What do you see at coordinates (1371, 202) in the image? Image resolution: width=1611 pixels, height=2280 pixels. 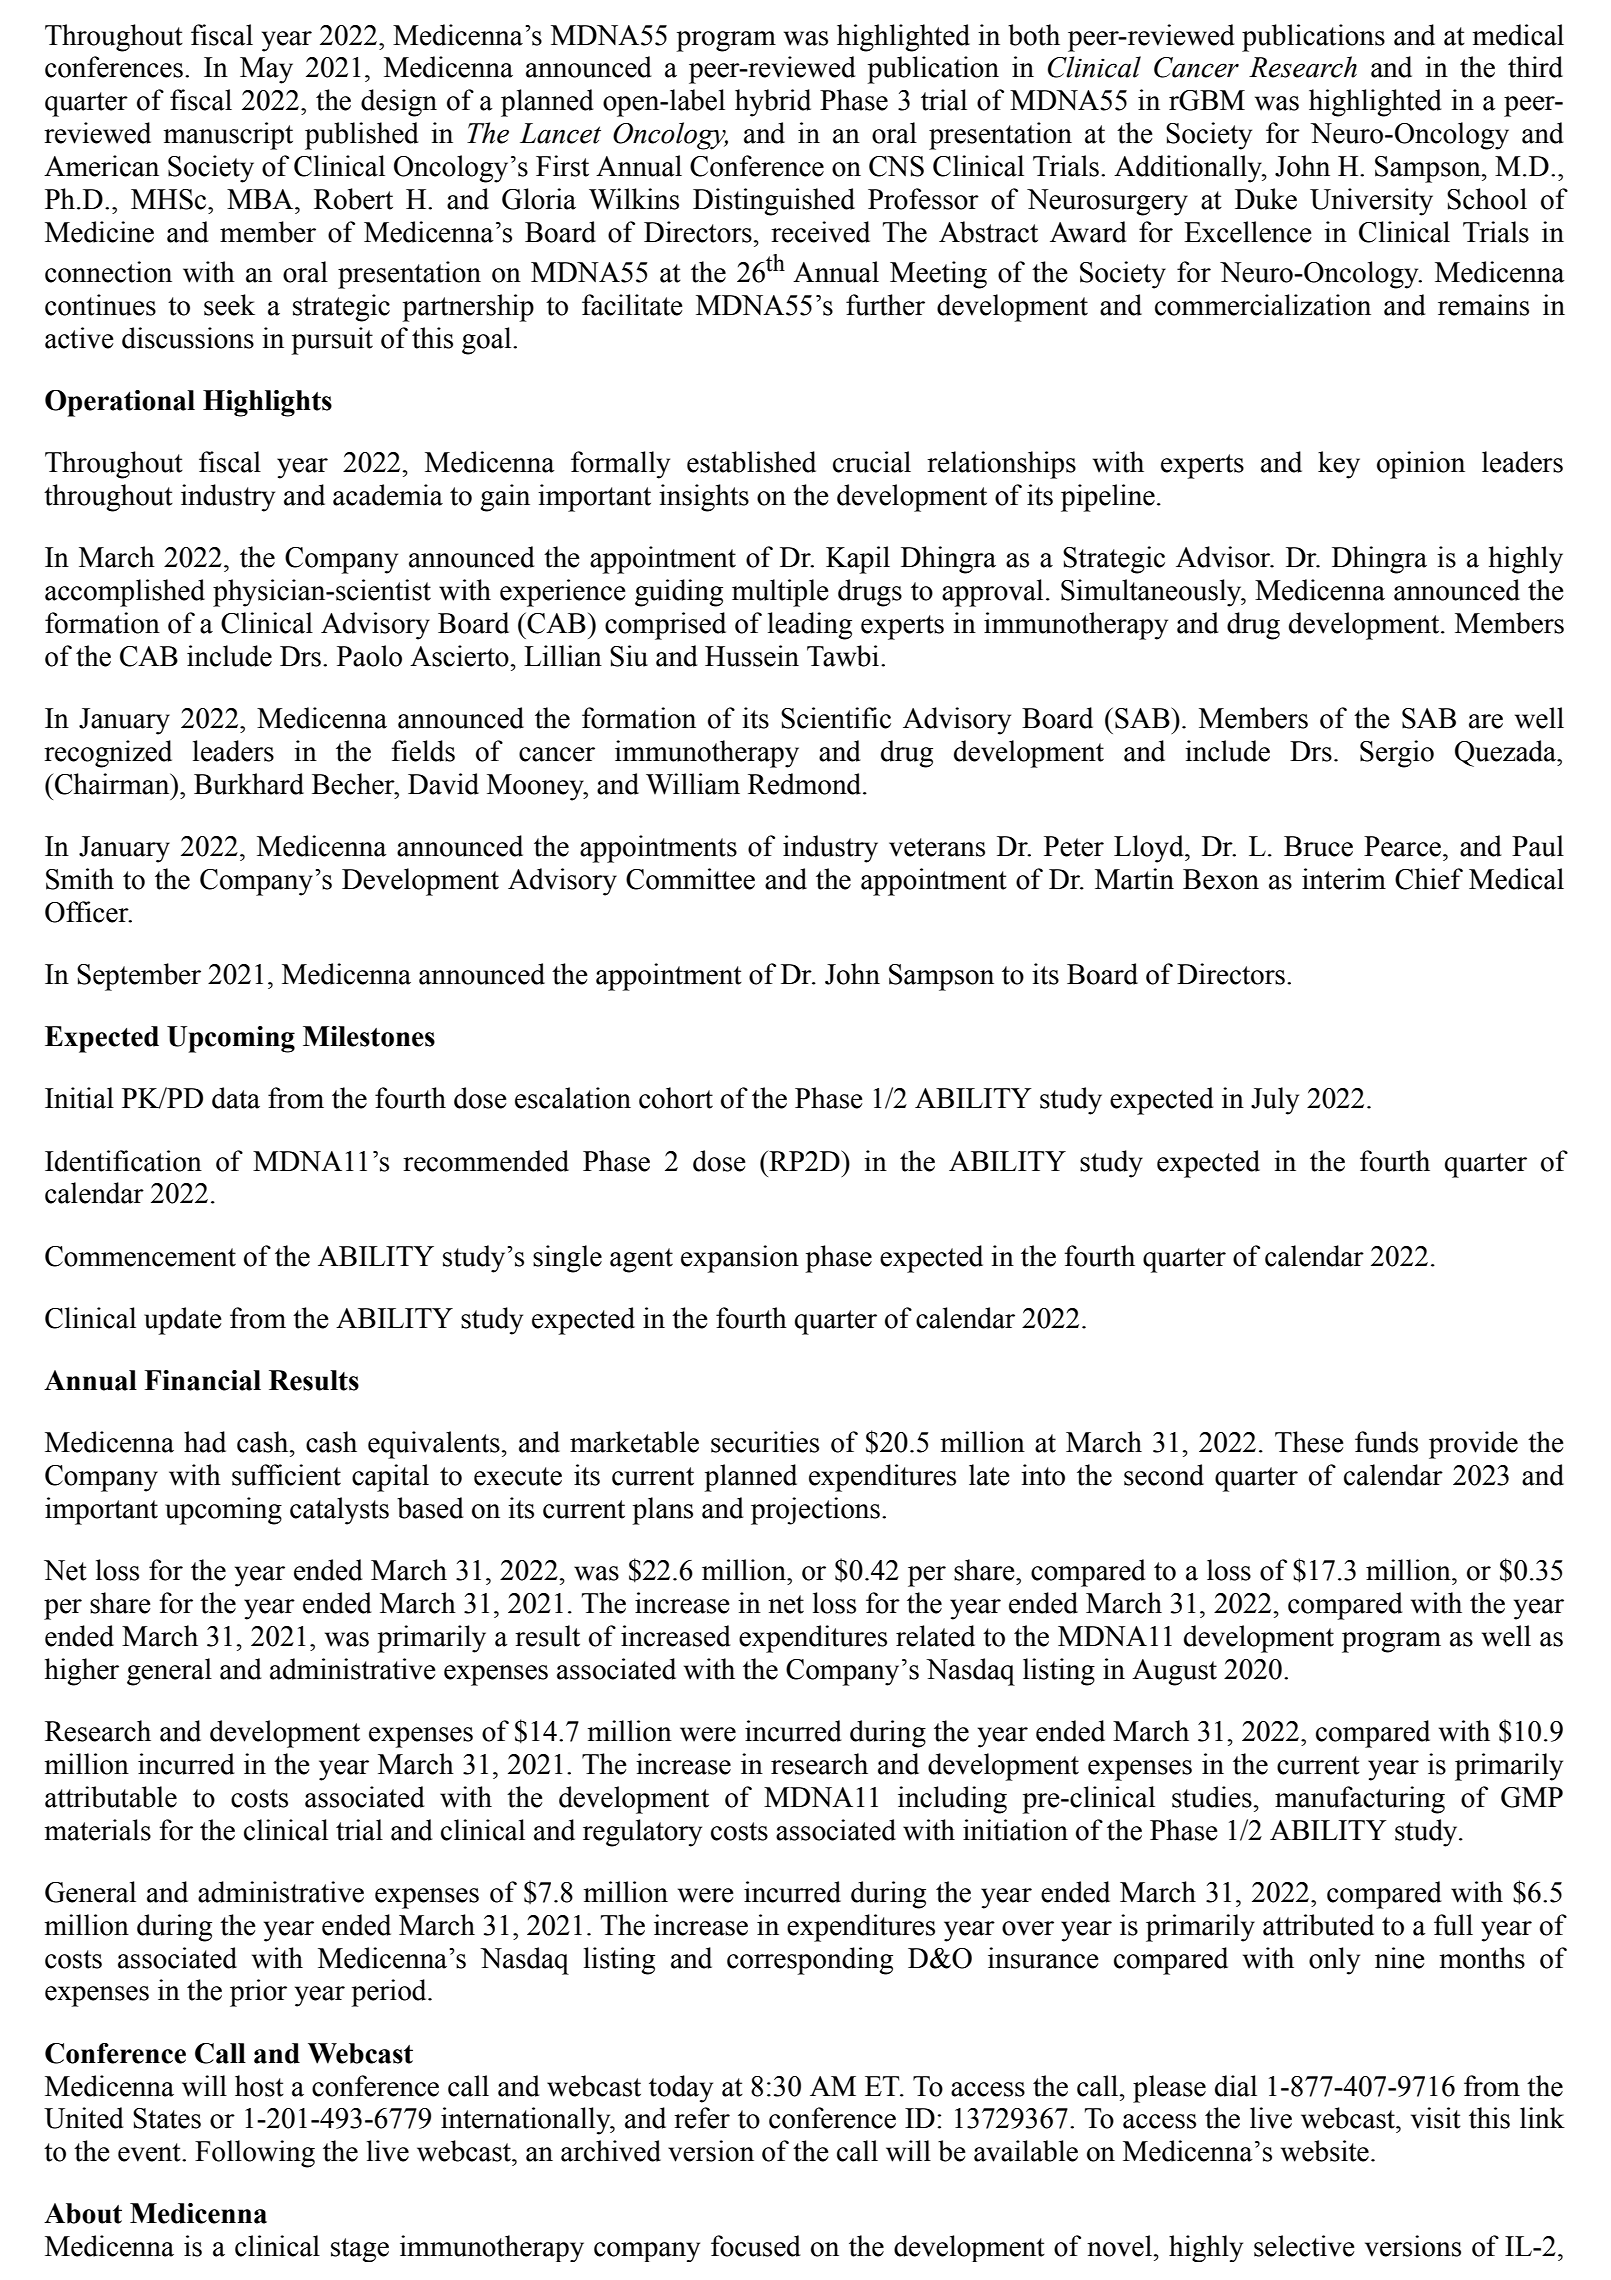 I see `University` at bounding box center [1371, 202].
